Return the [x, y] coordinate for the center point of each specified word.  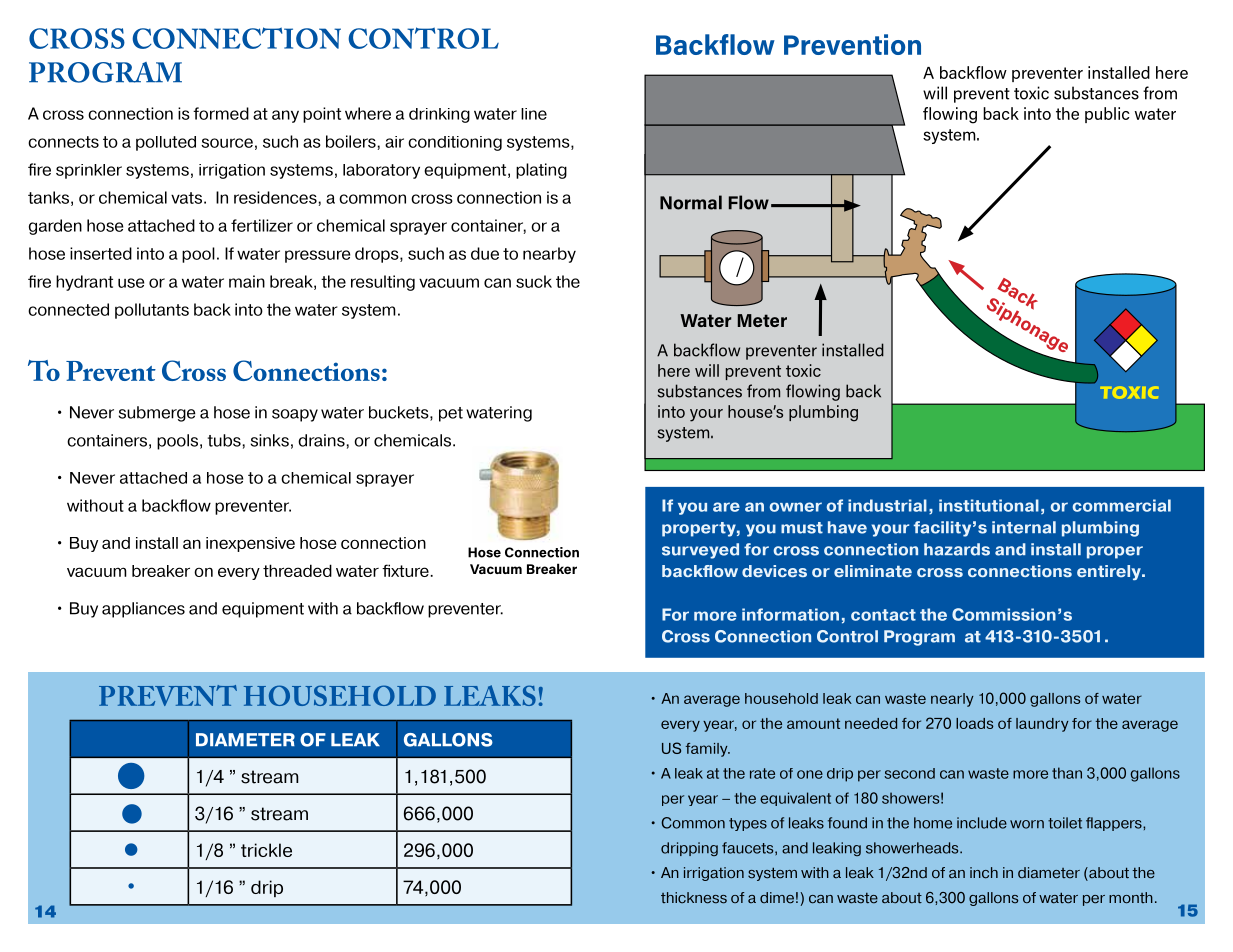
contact [883, 615]
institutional [989, 505]
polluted [166, 143]
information [790, 614]
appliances [143, 610]
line [534, 114]
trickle [266, 850]
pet [451, 414]
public [1107, 115]
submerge [157, 414]
